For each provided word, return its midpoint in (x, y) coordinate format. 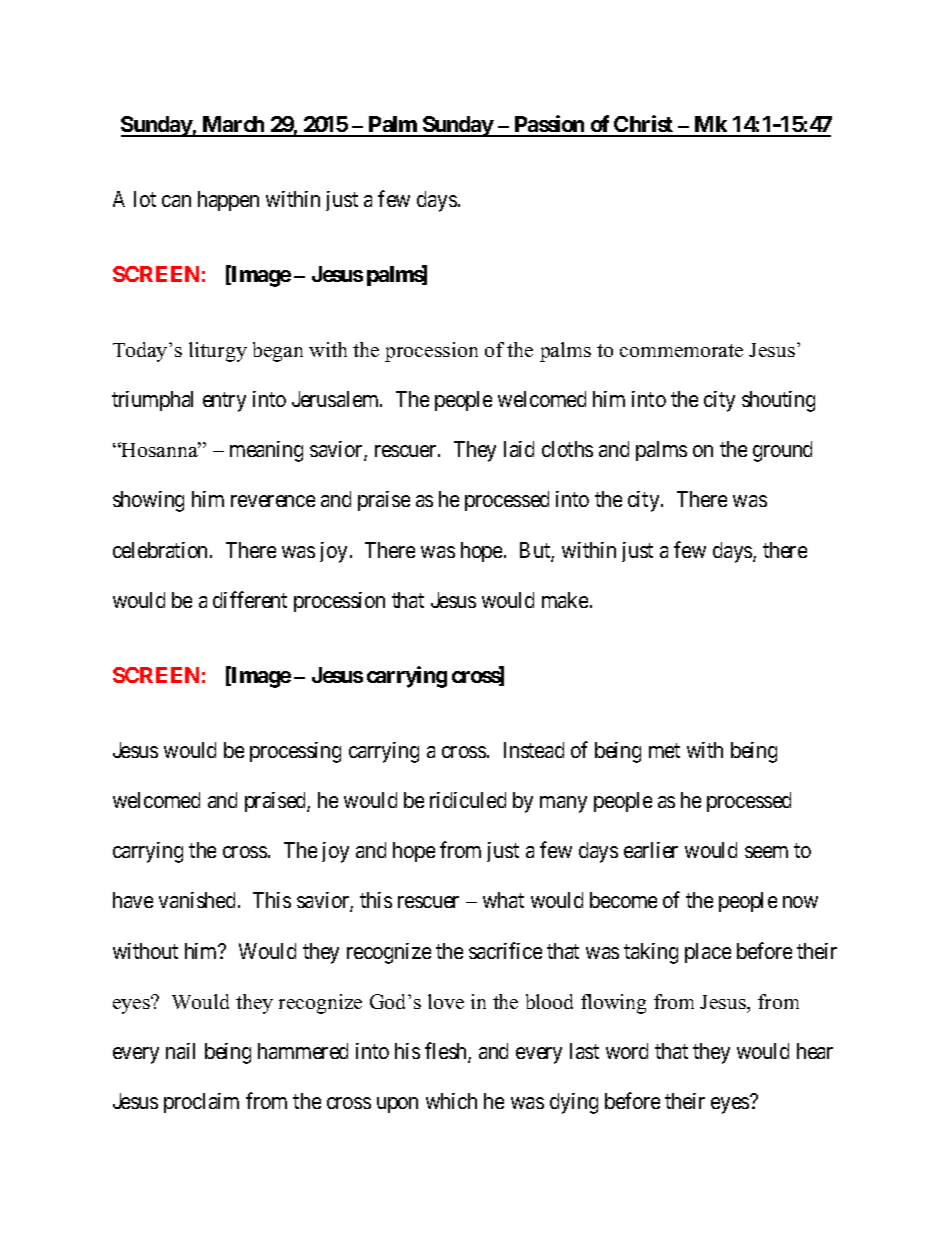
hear (815, 1051)
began (278, 352)
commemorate (681, 350)
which (451, 1101)
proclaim (201, 1103)
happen (228, 201)
